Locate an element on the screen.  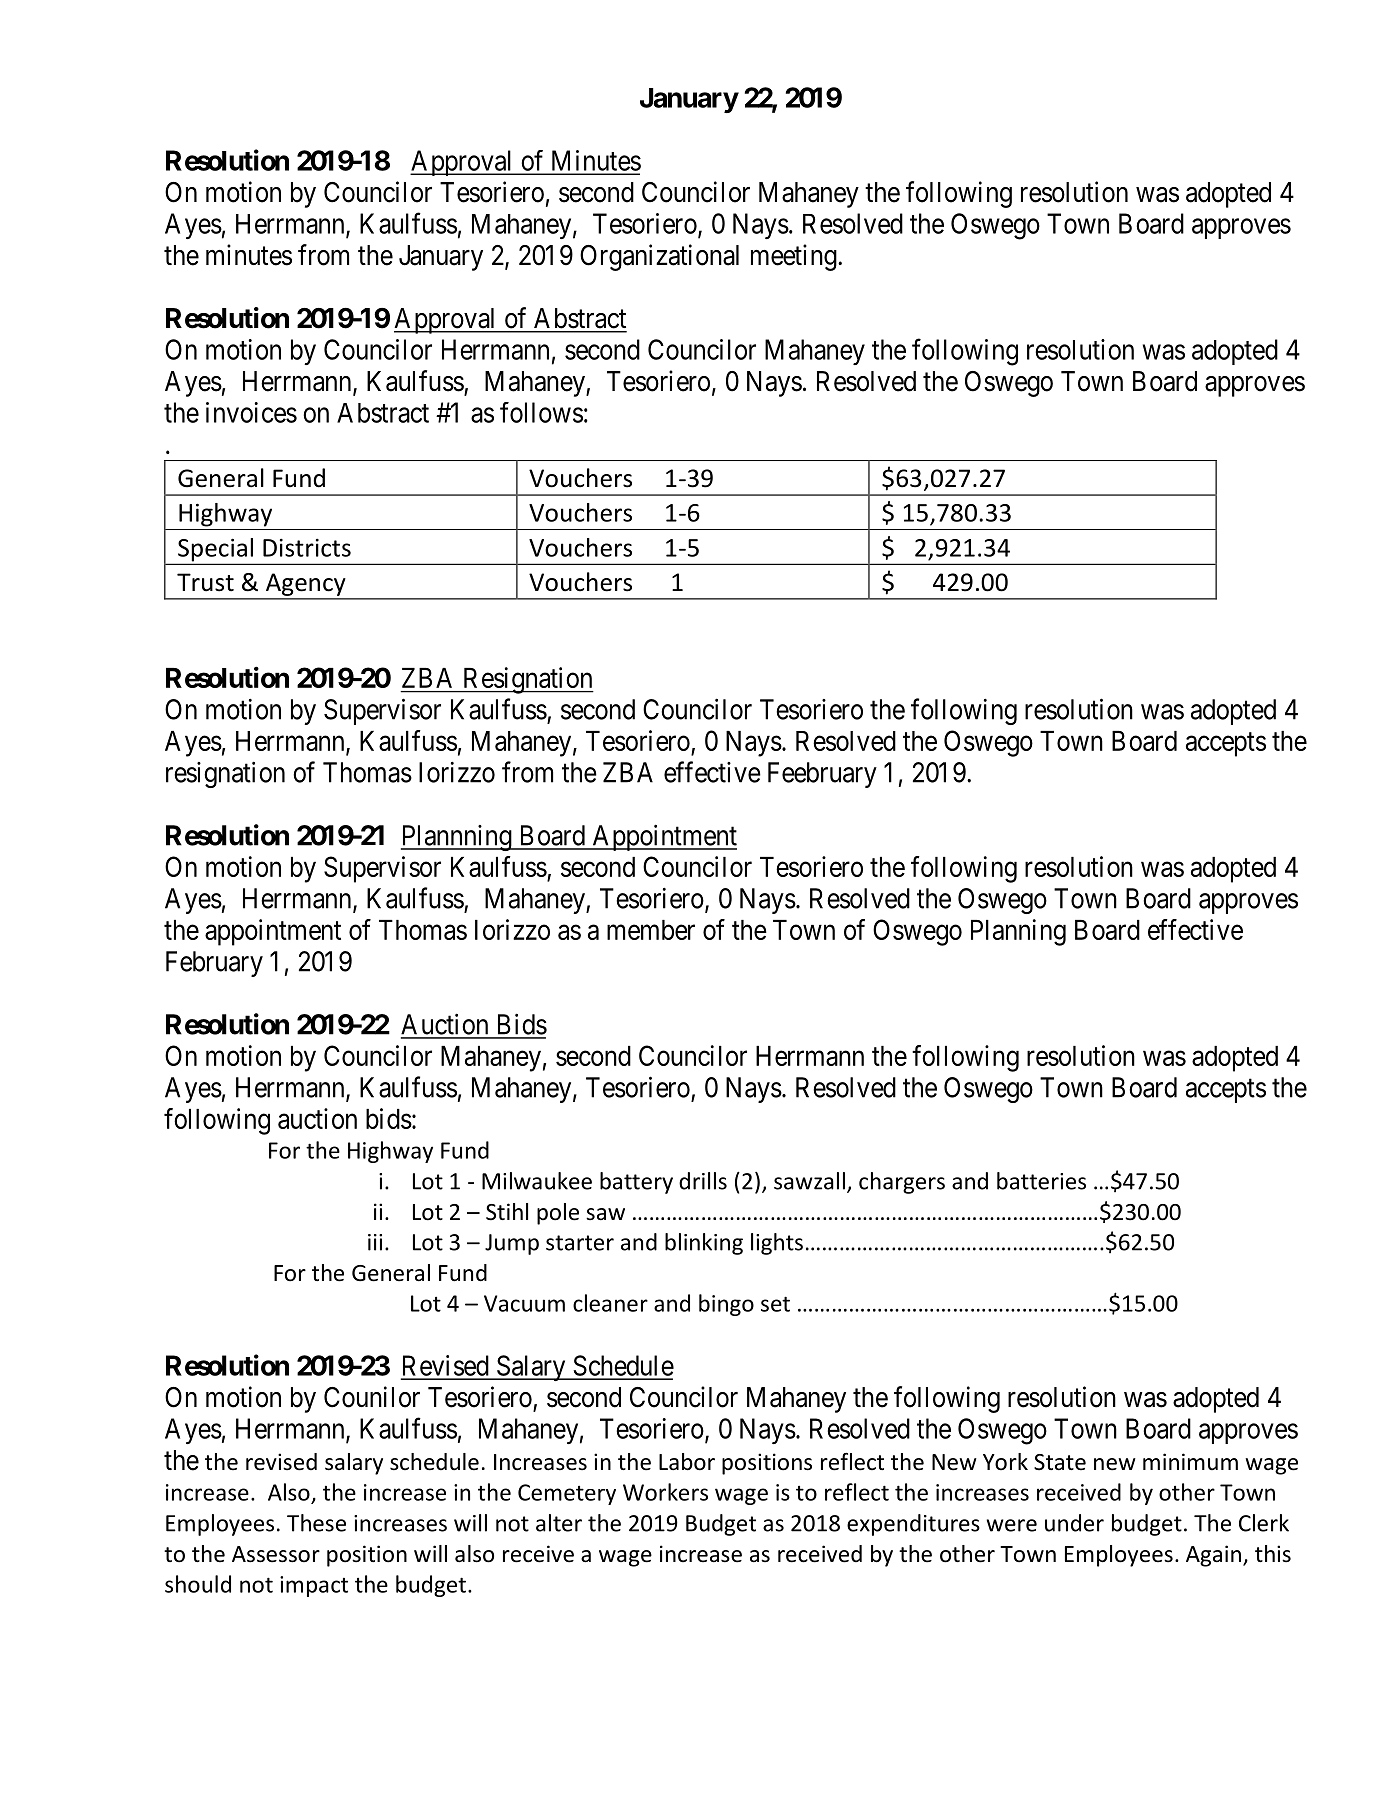
meeting is located at coordinates (795, 257).
